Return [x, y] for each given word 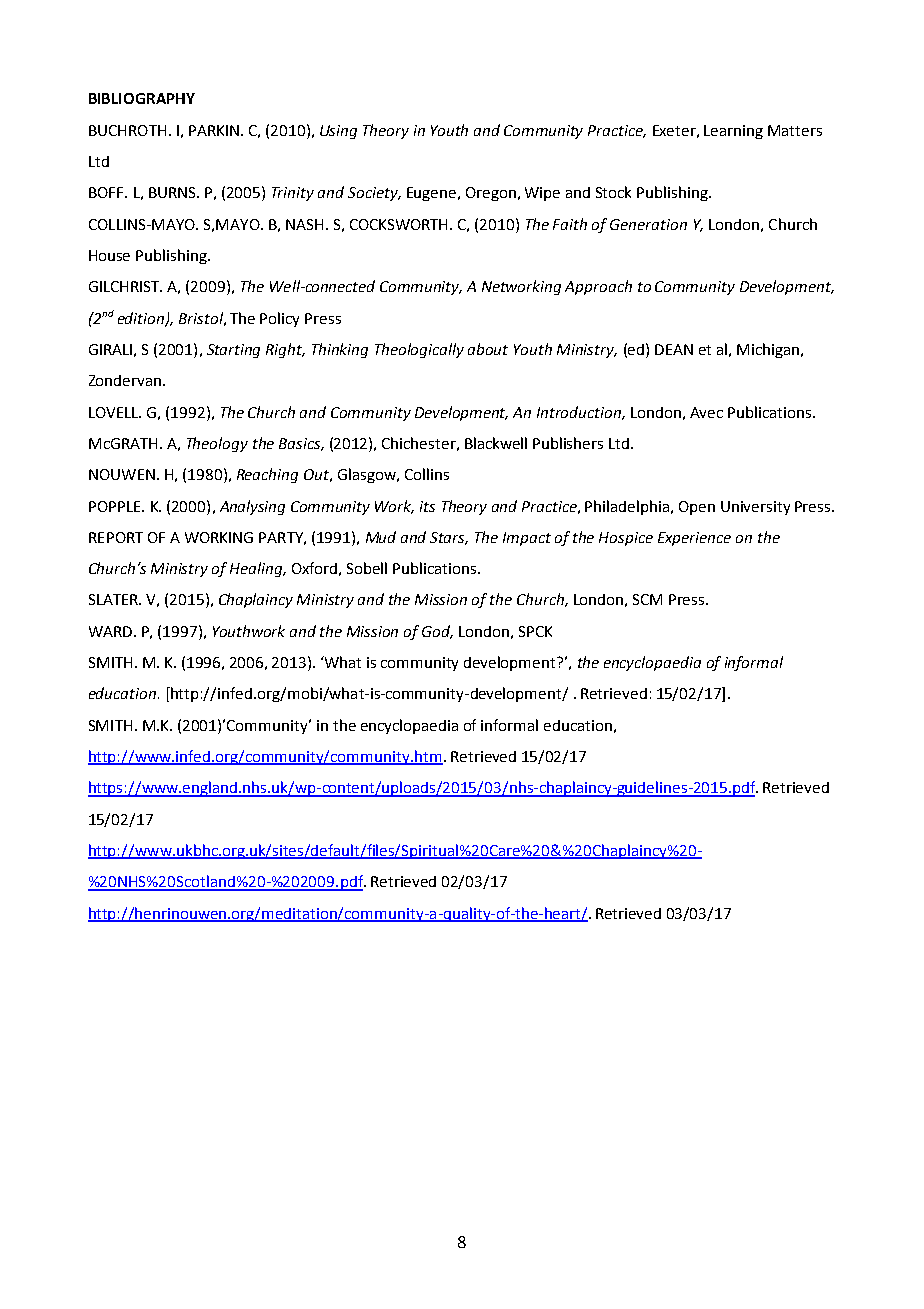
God [437, 632]
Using [338, 132]
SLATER [115, 599]
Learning [733, 132]
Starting [233, 351]
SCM [647, 599]
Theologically [419, 350]
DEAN [674, 349]
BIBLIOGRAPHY [142, 98]
